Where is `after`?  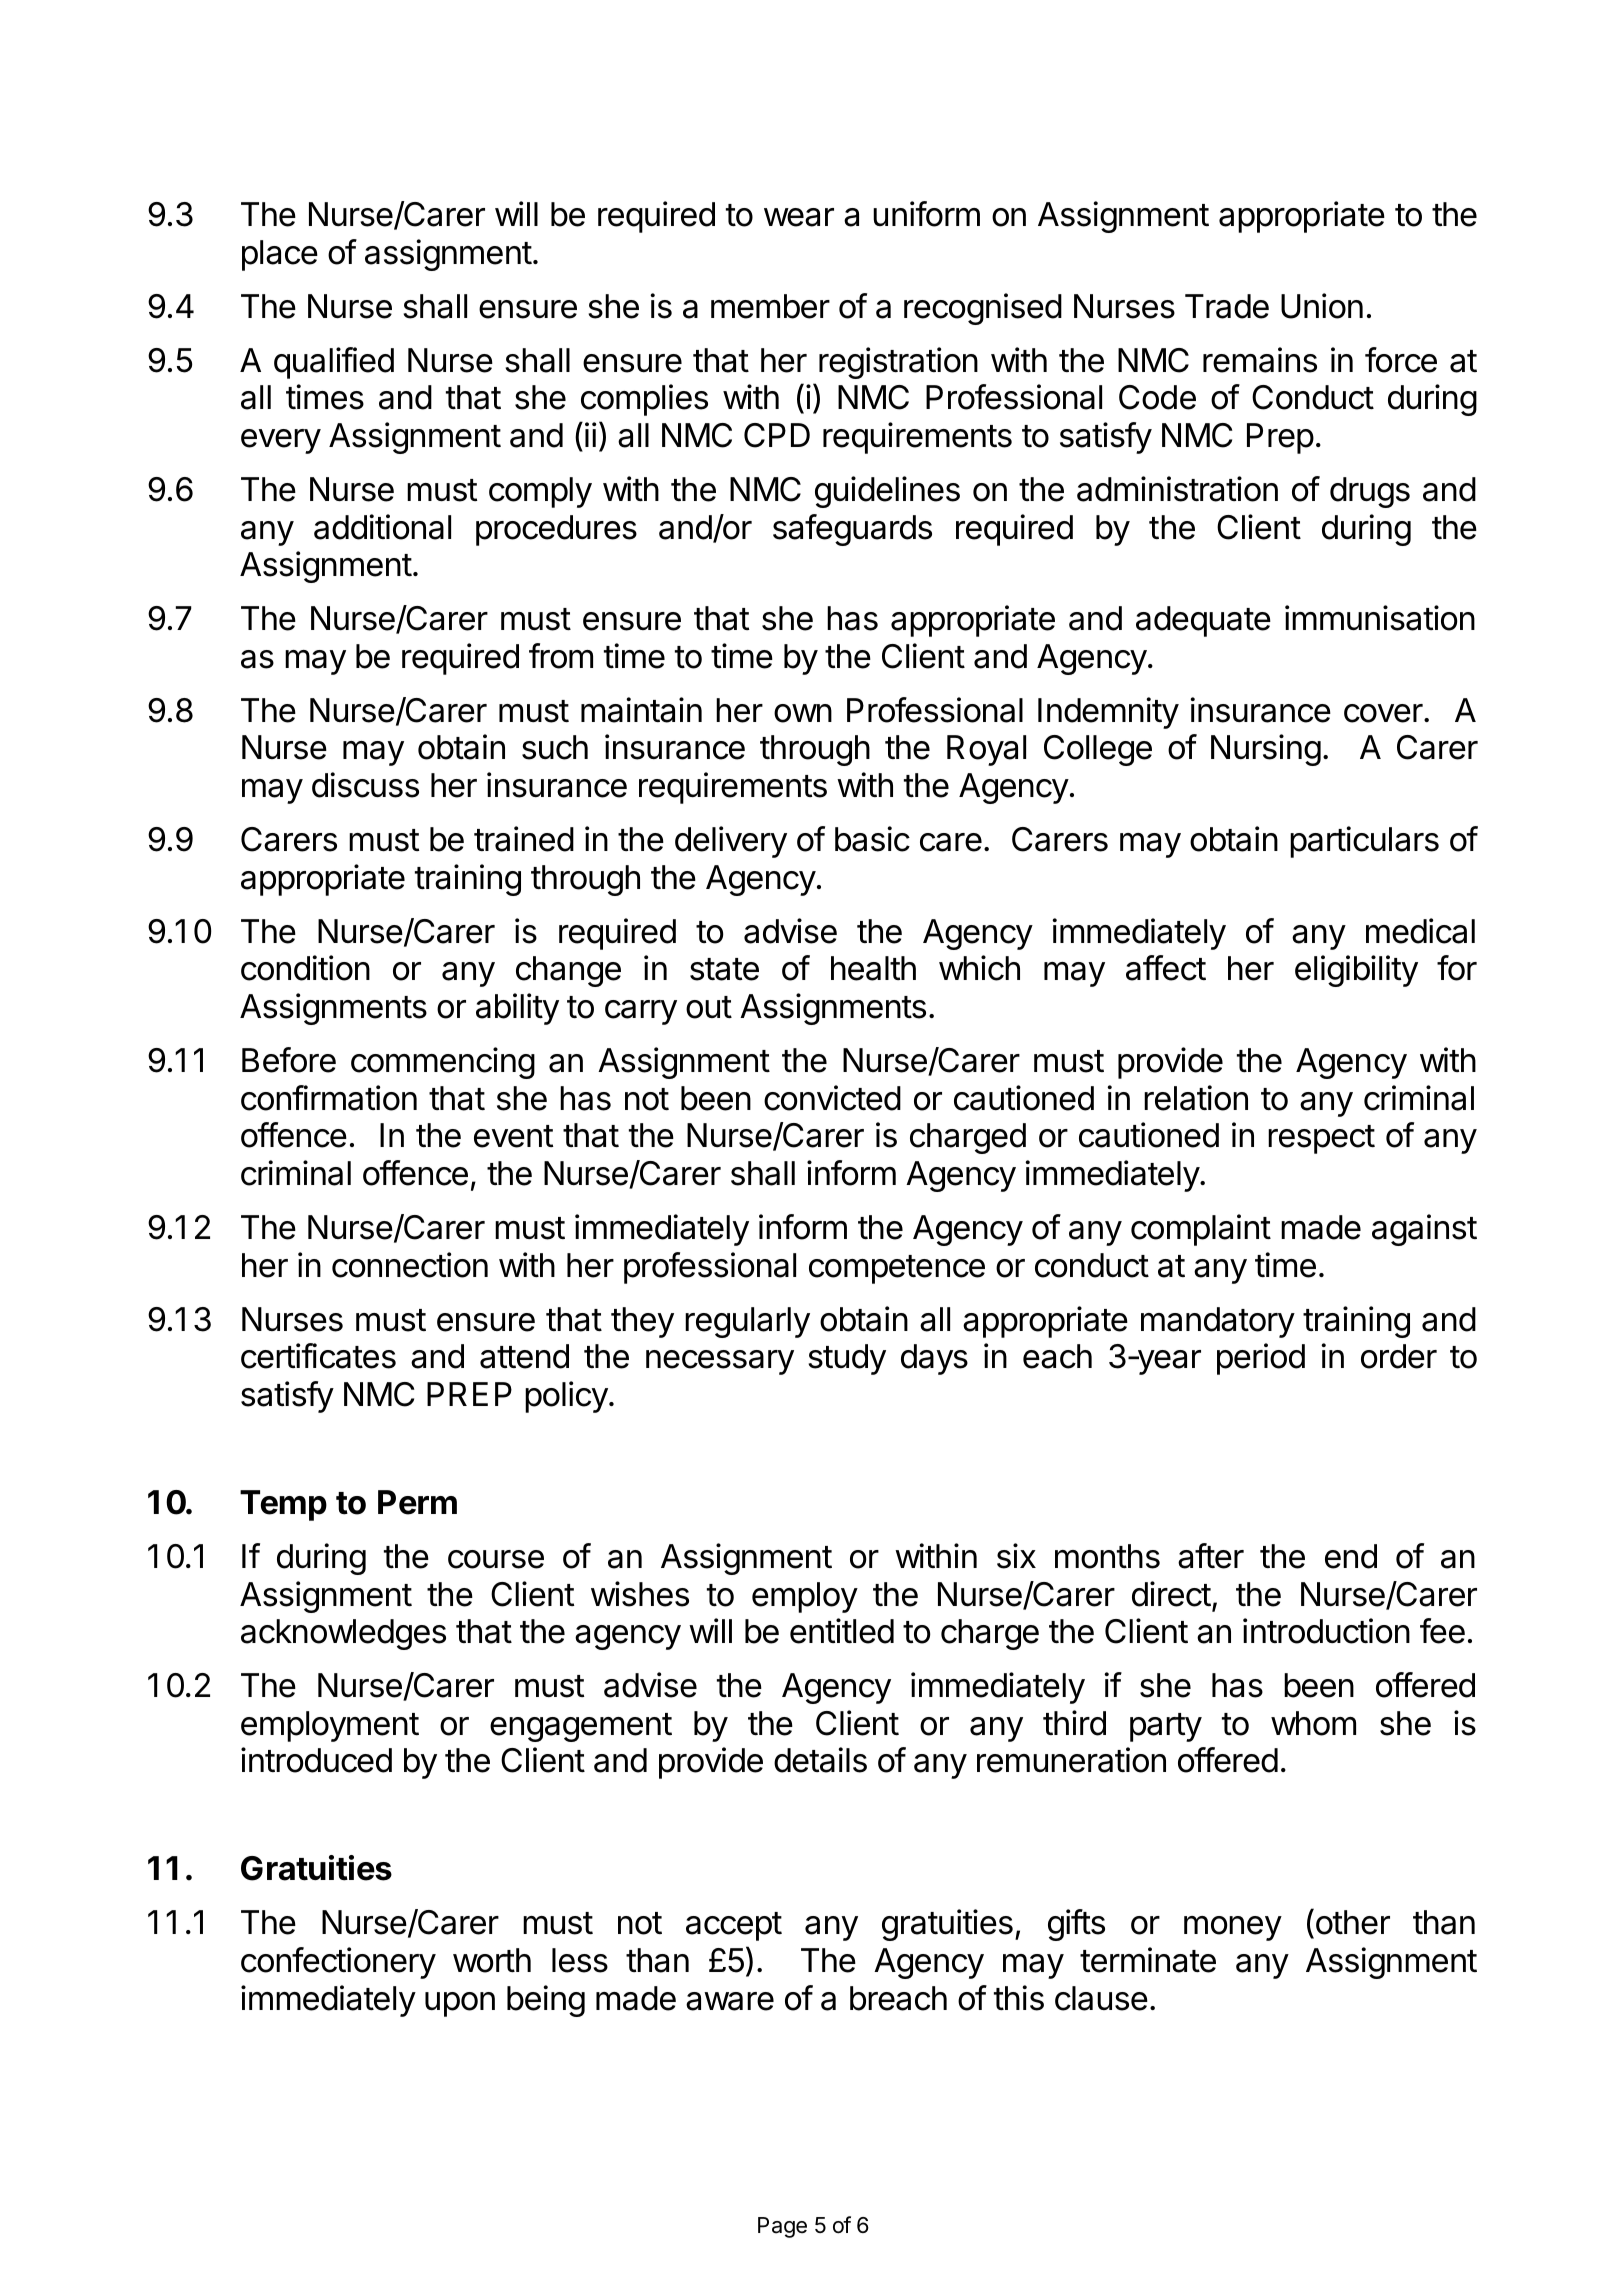 after is located at coordinates (1211, 1556).
